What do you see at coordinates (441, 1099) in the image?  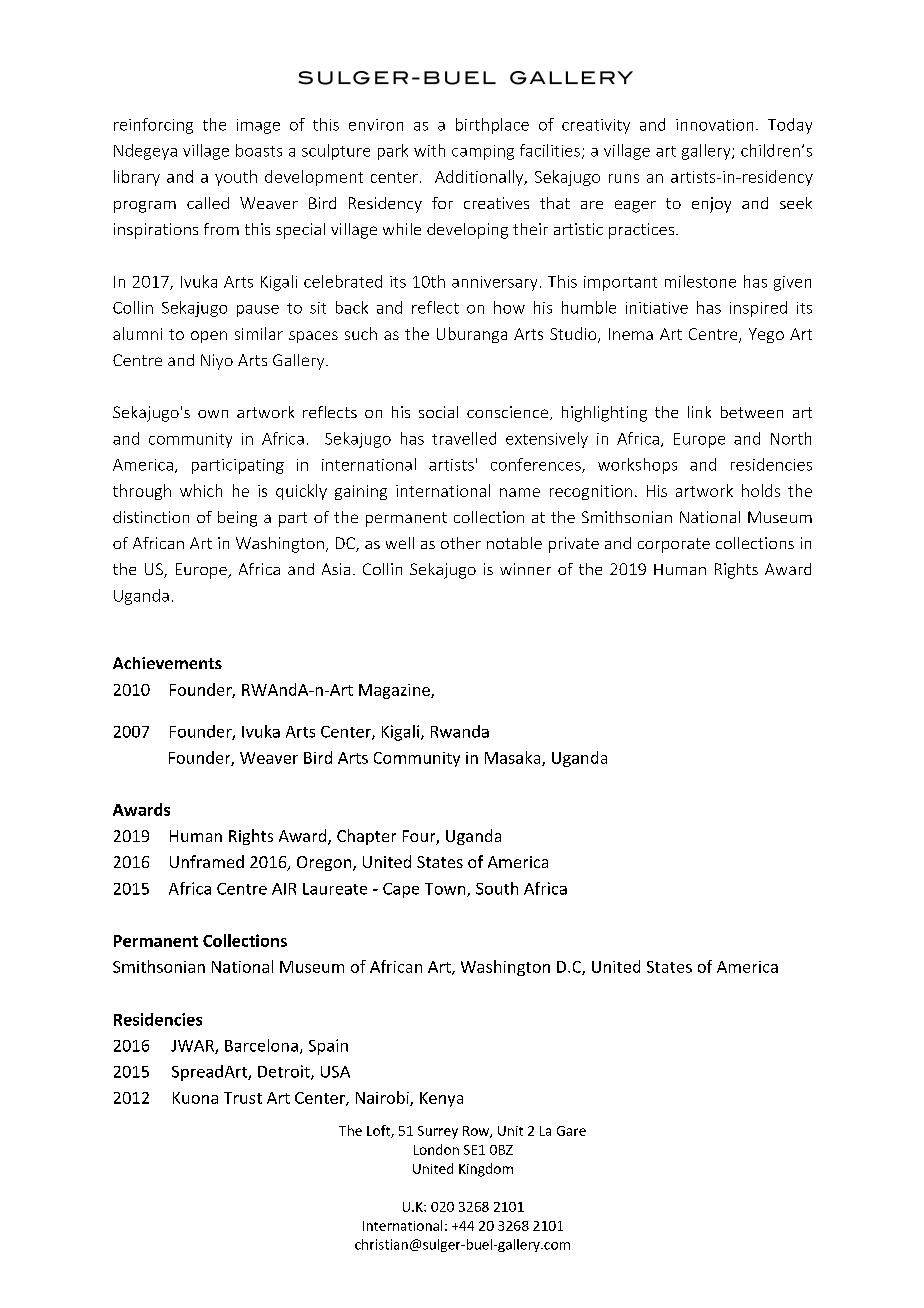 I see `Kenya` at bounding box center [441, 1099].
